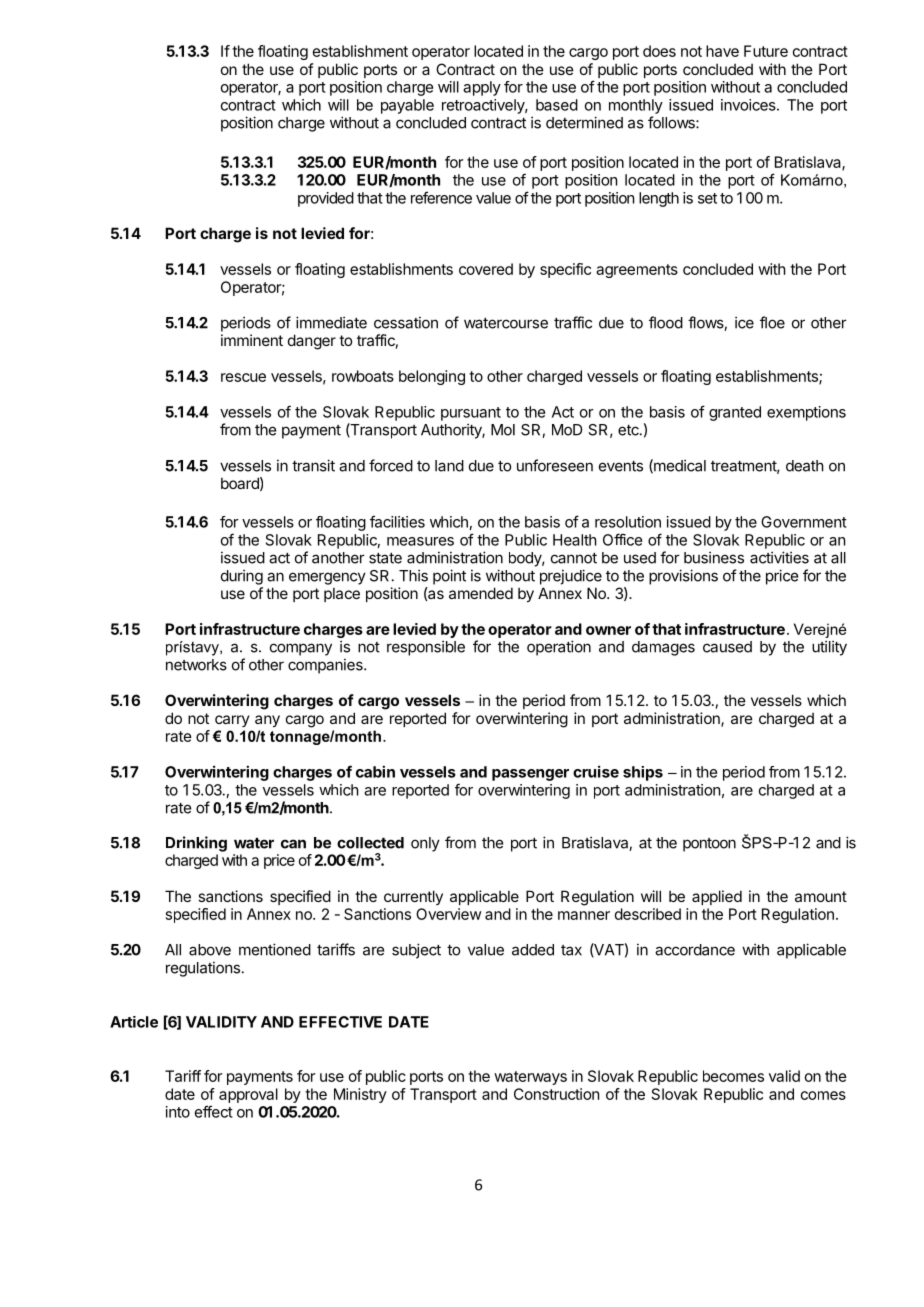 The height and width of the page is (1307, 924). What do you see at coordinates (805, 466) in the page?
I see `death` at bounding box center [805, 466].
